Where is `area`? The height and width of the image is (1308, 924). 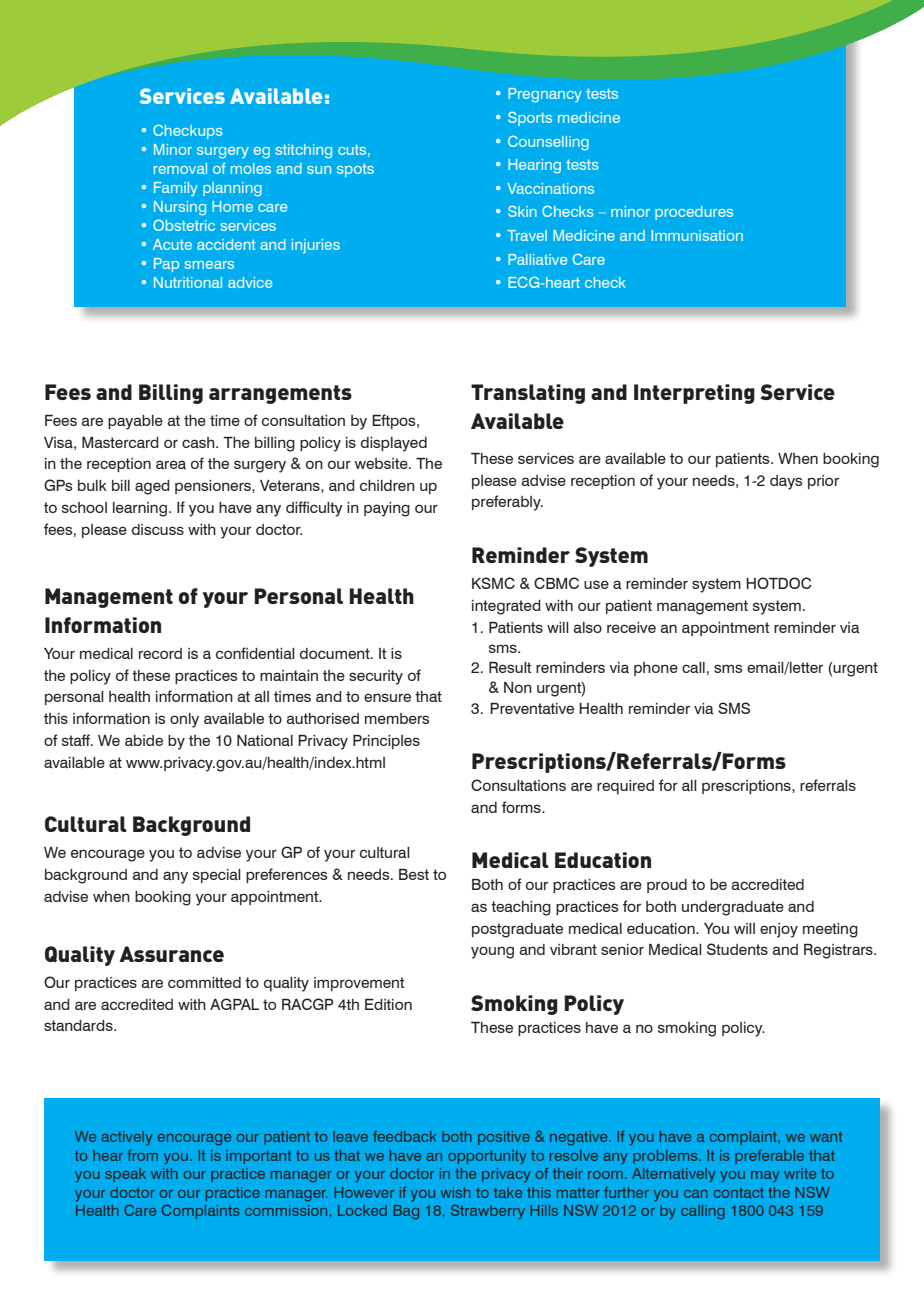
area is located at coordinates (171, 464).
